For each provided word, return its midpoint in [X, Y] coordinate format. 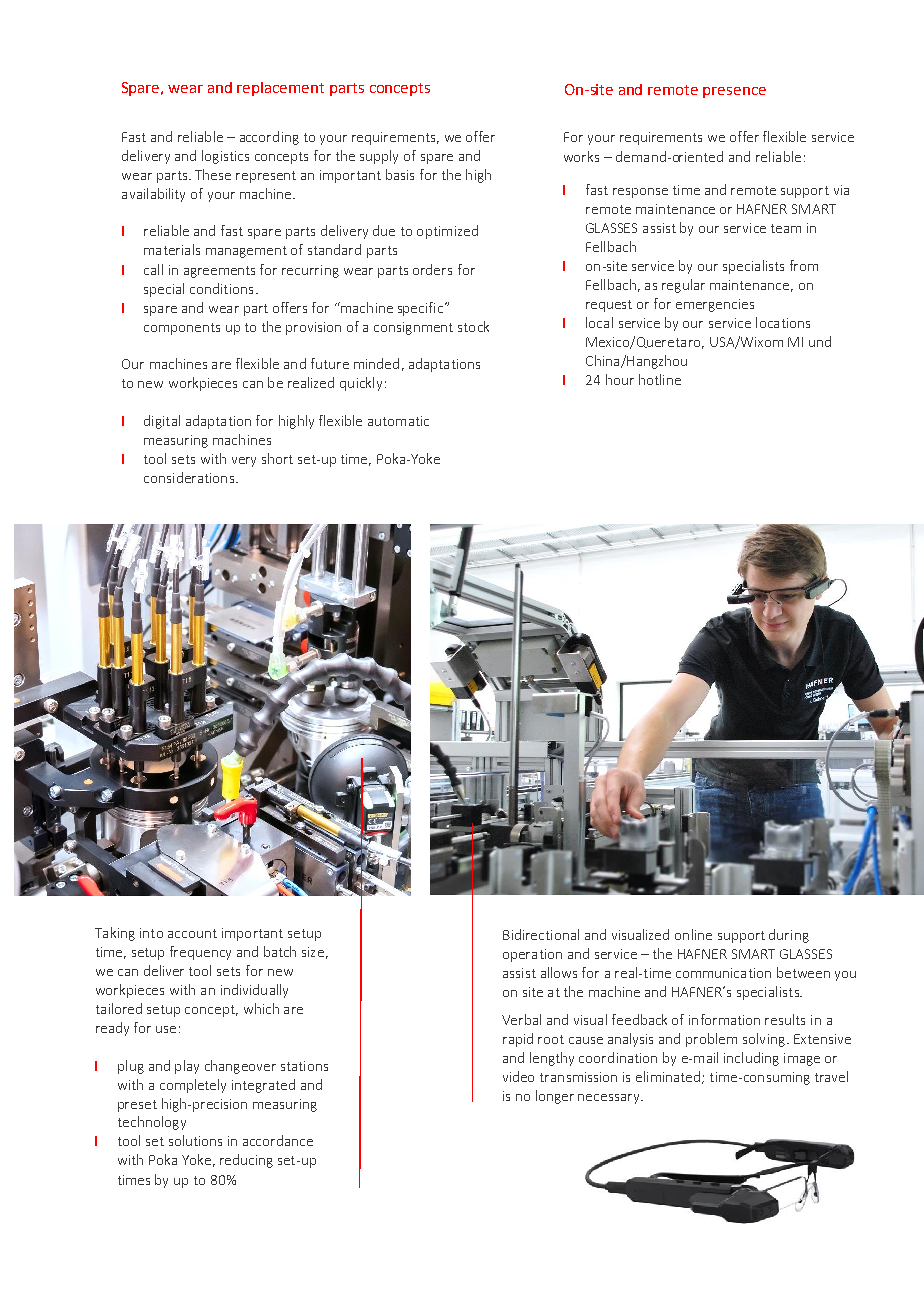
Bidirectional [541, 934]
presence [734, 92]
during [789, 936]
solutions [195, 1140]
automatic [398, 421]
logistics [225, 157]
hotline [660, 379]
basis [400, 174]
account [192, 933]
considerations [190, 477]
